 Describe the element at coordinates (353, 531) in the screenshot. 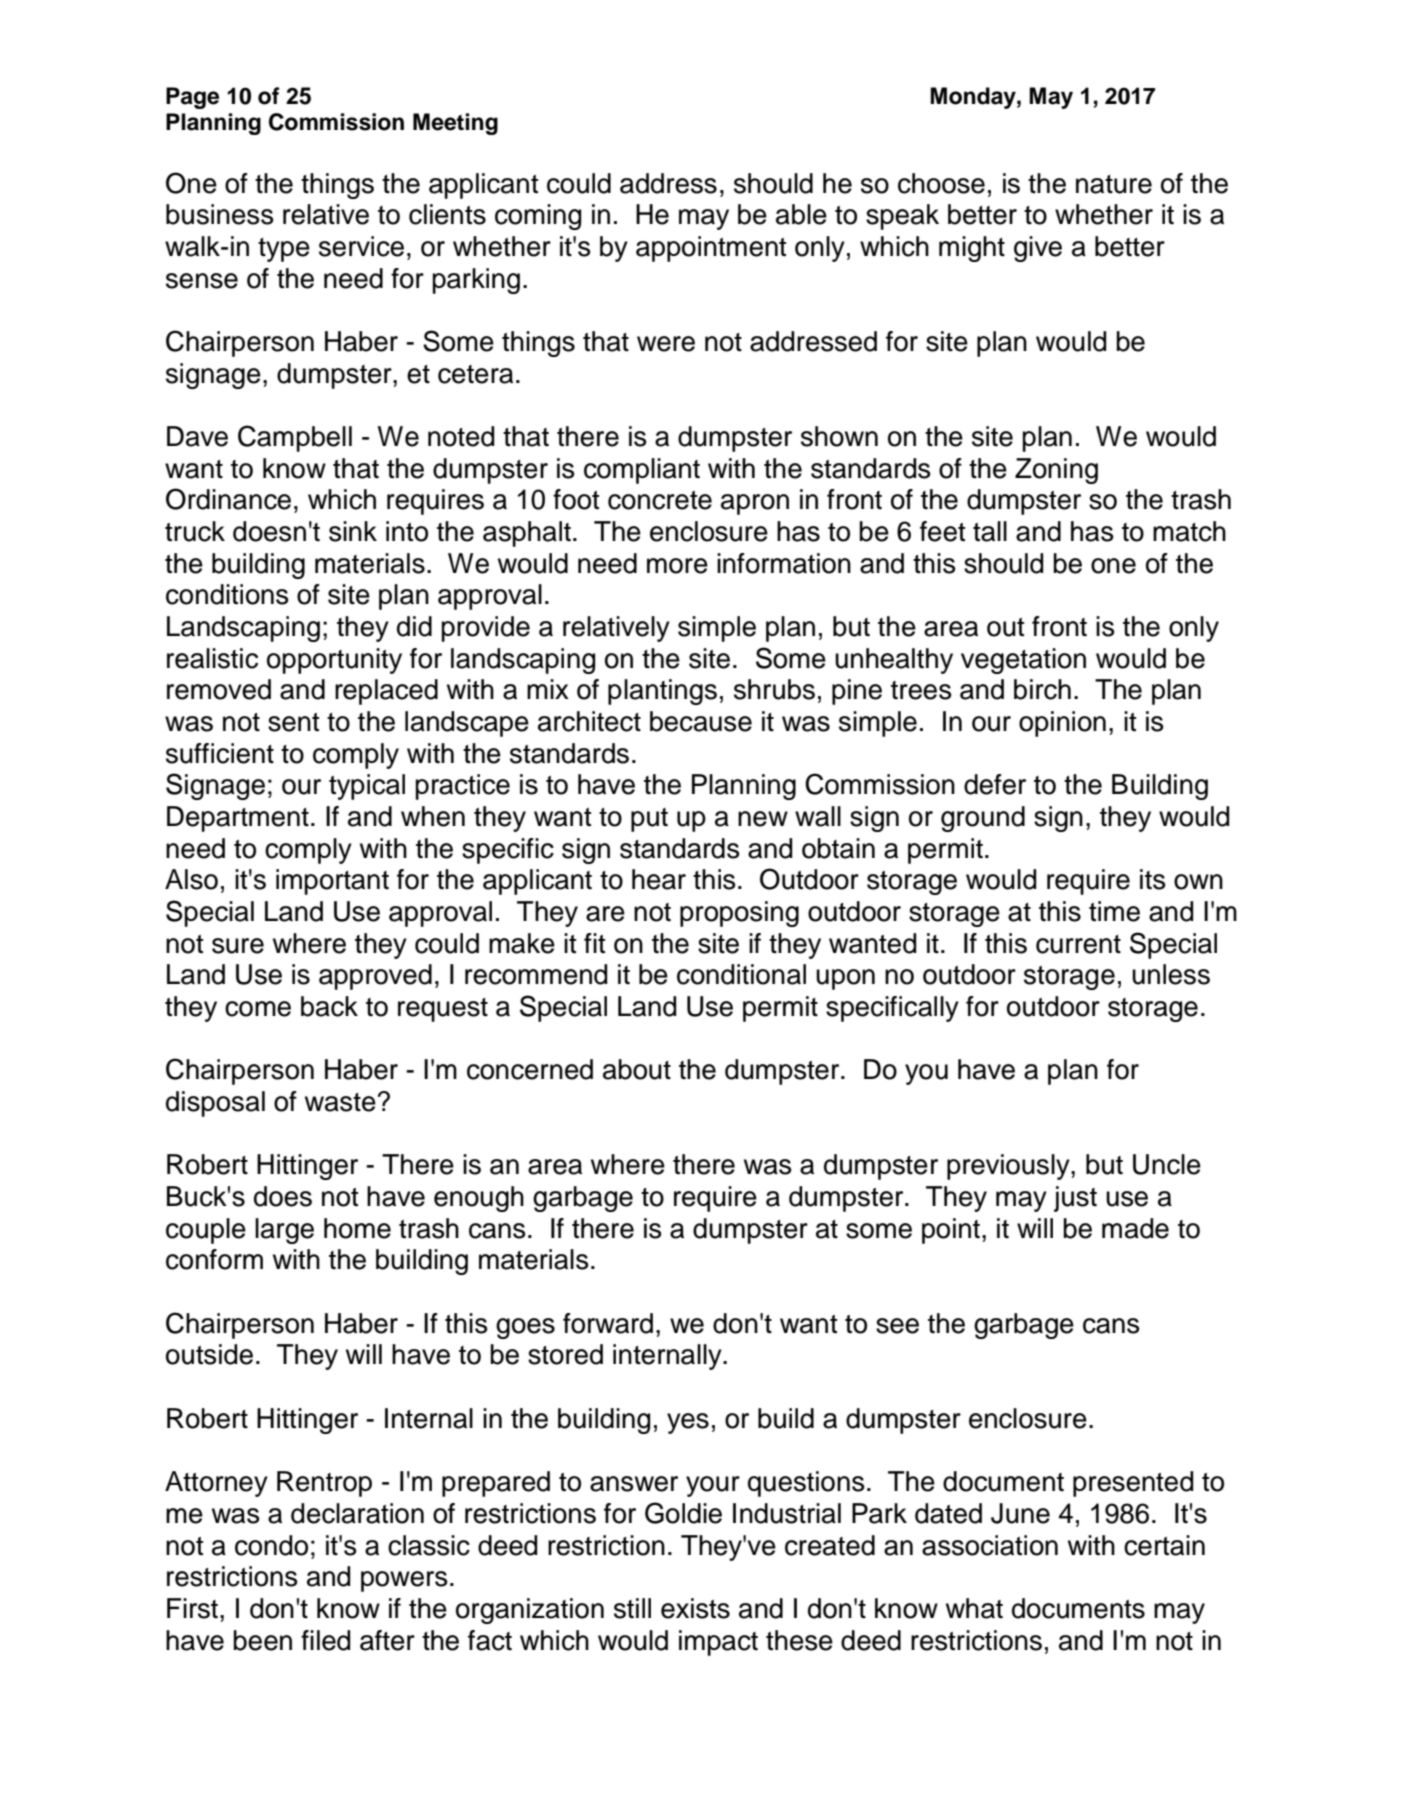

I see `sink` at that location.
